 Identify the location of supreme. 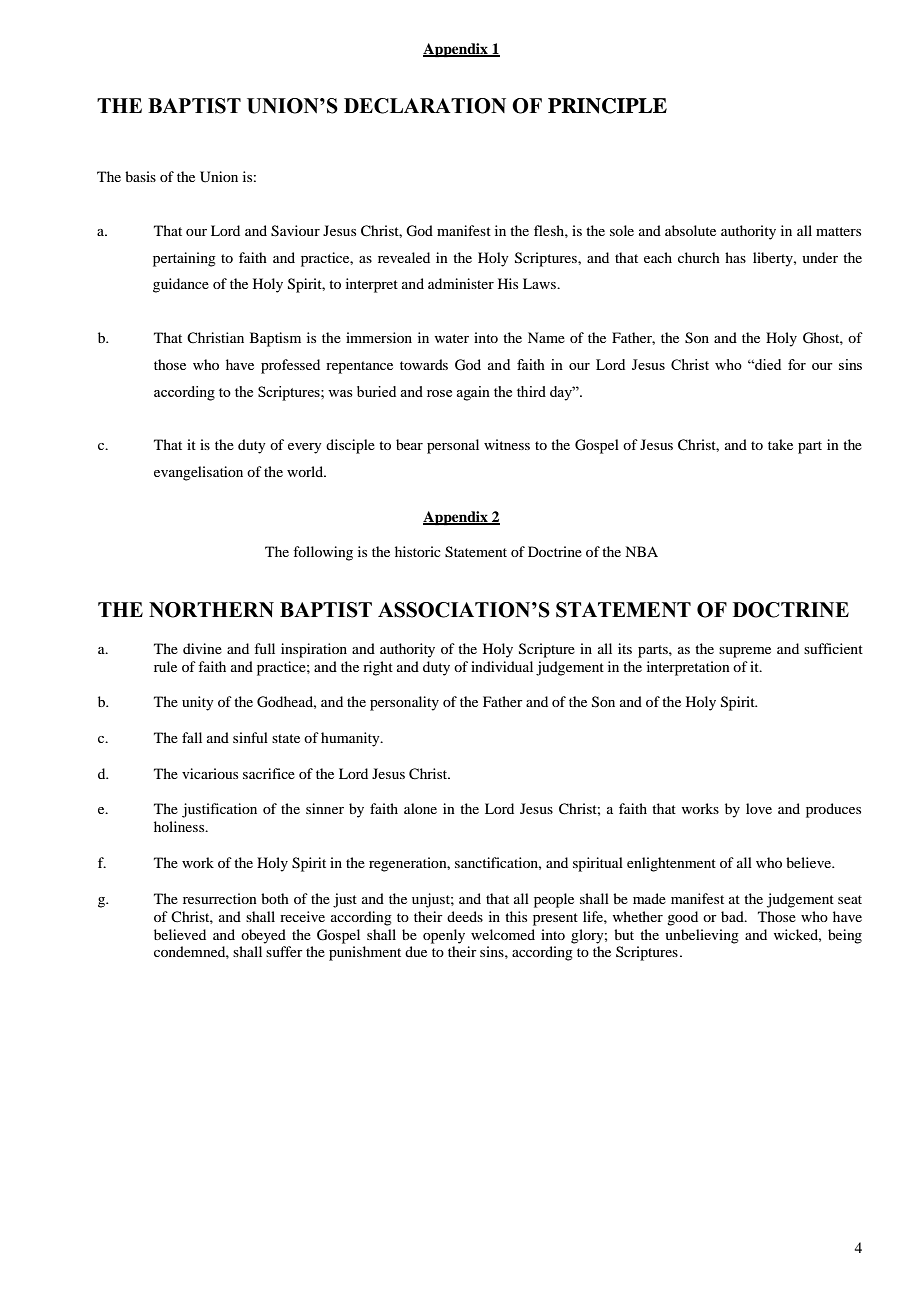
(745, 652).
